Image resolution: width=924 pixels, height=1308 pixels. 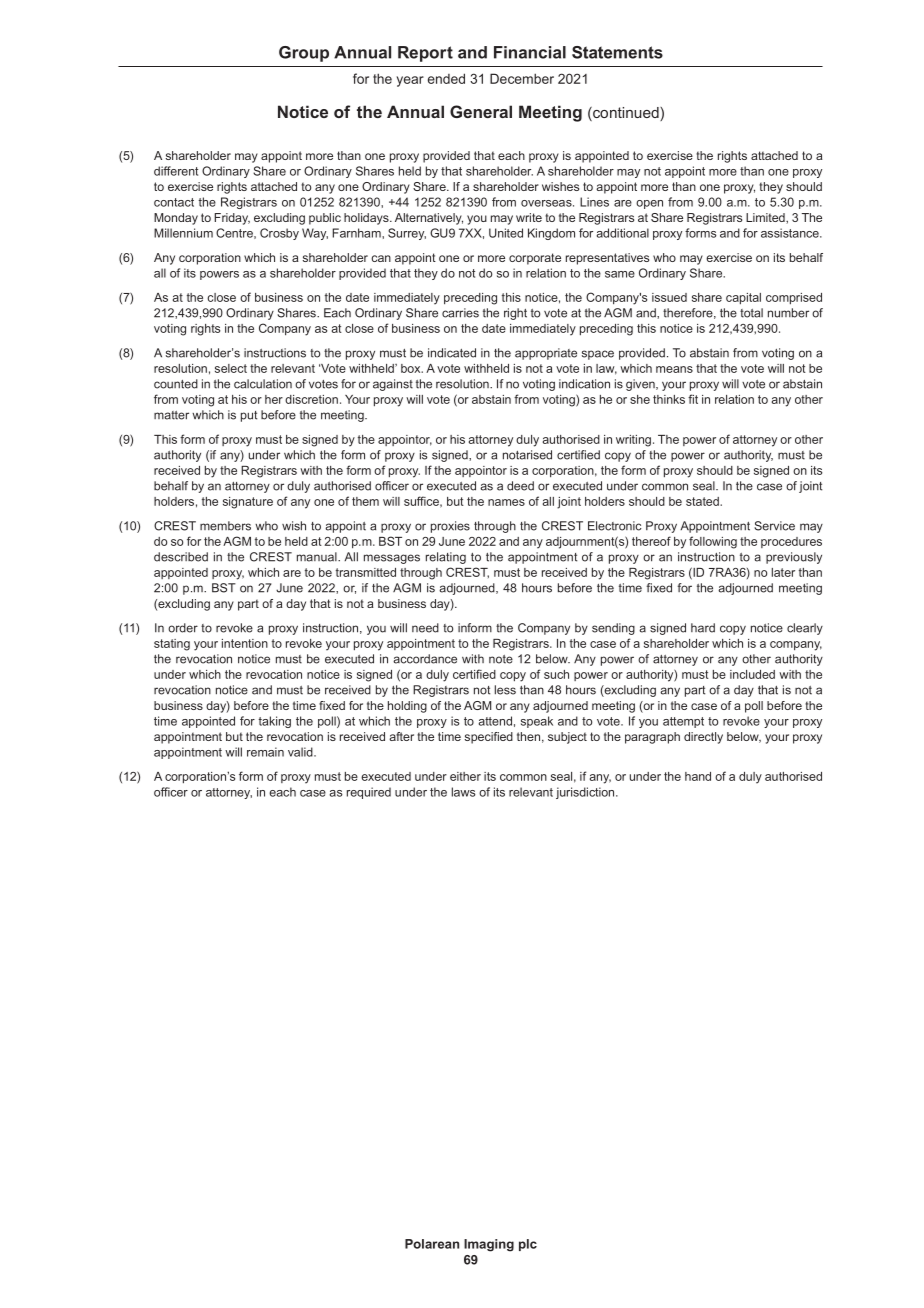 What do you see at coordinates (265, 752) in the screenshot?
I see `remain` at bounding box center [265, 752].
